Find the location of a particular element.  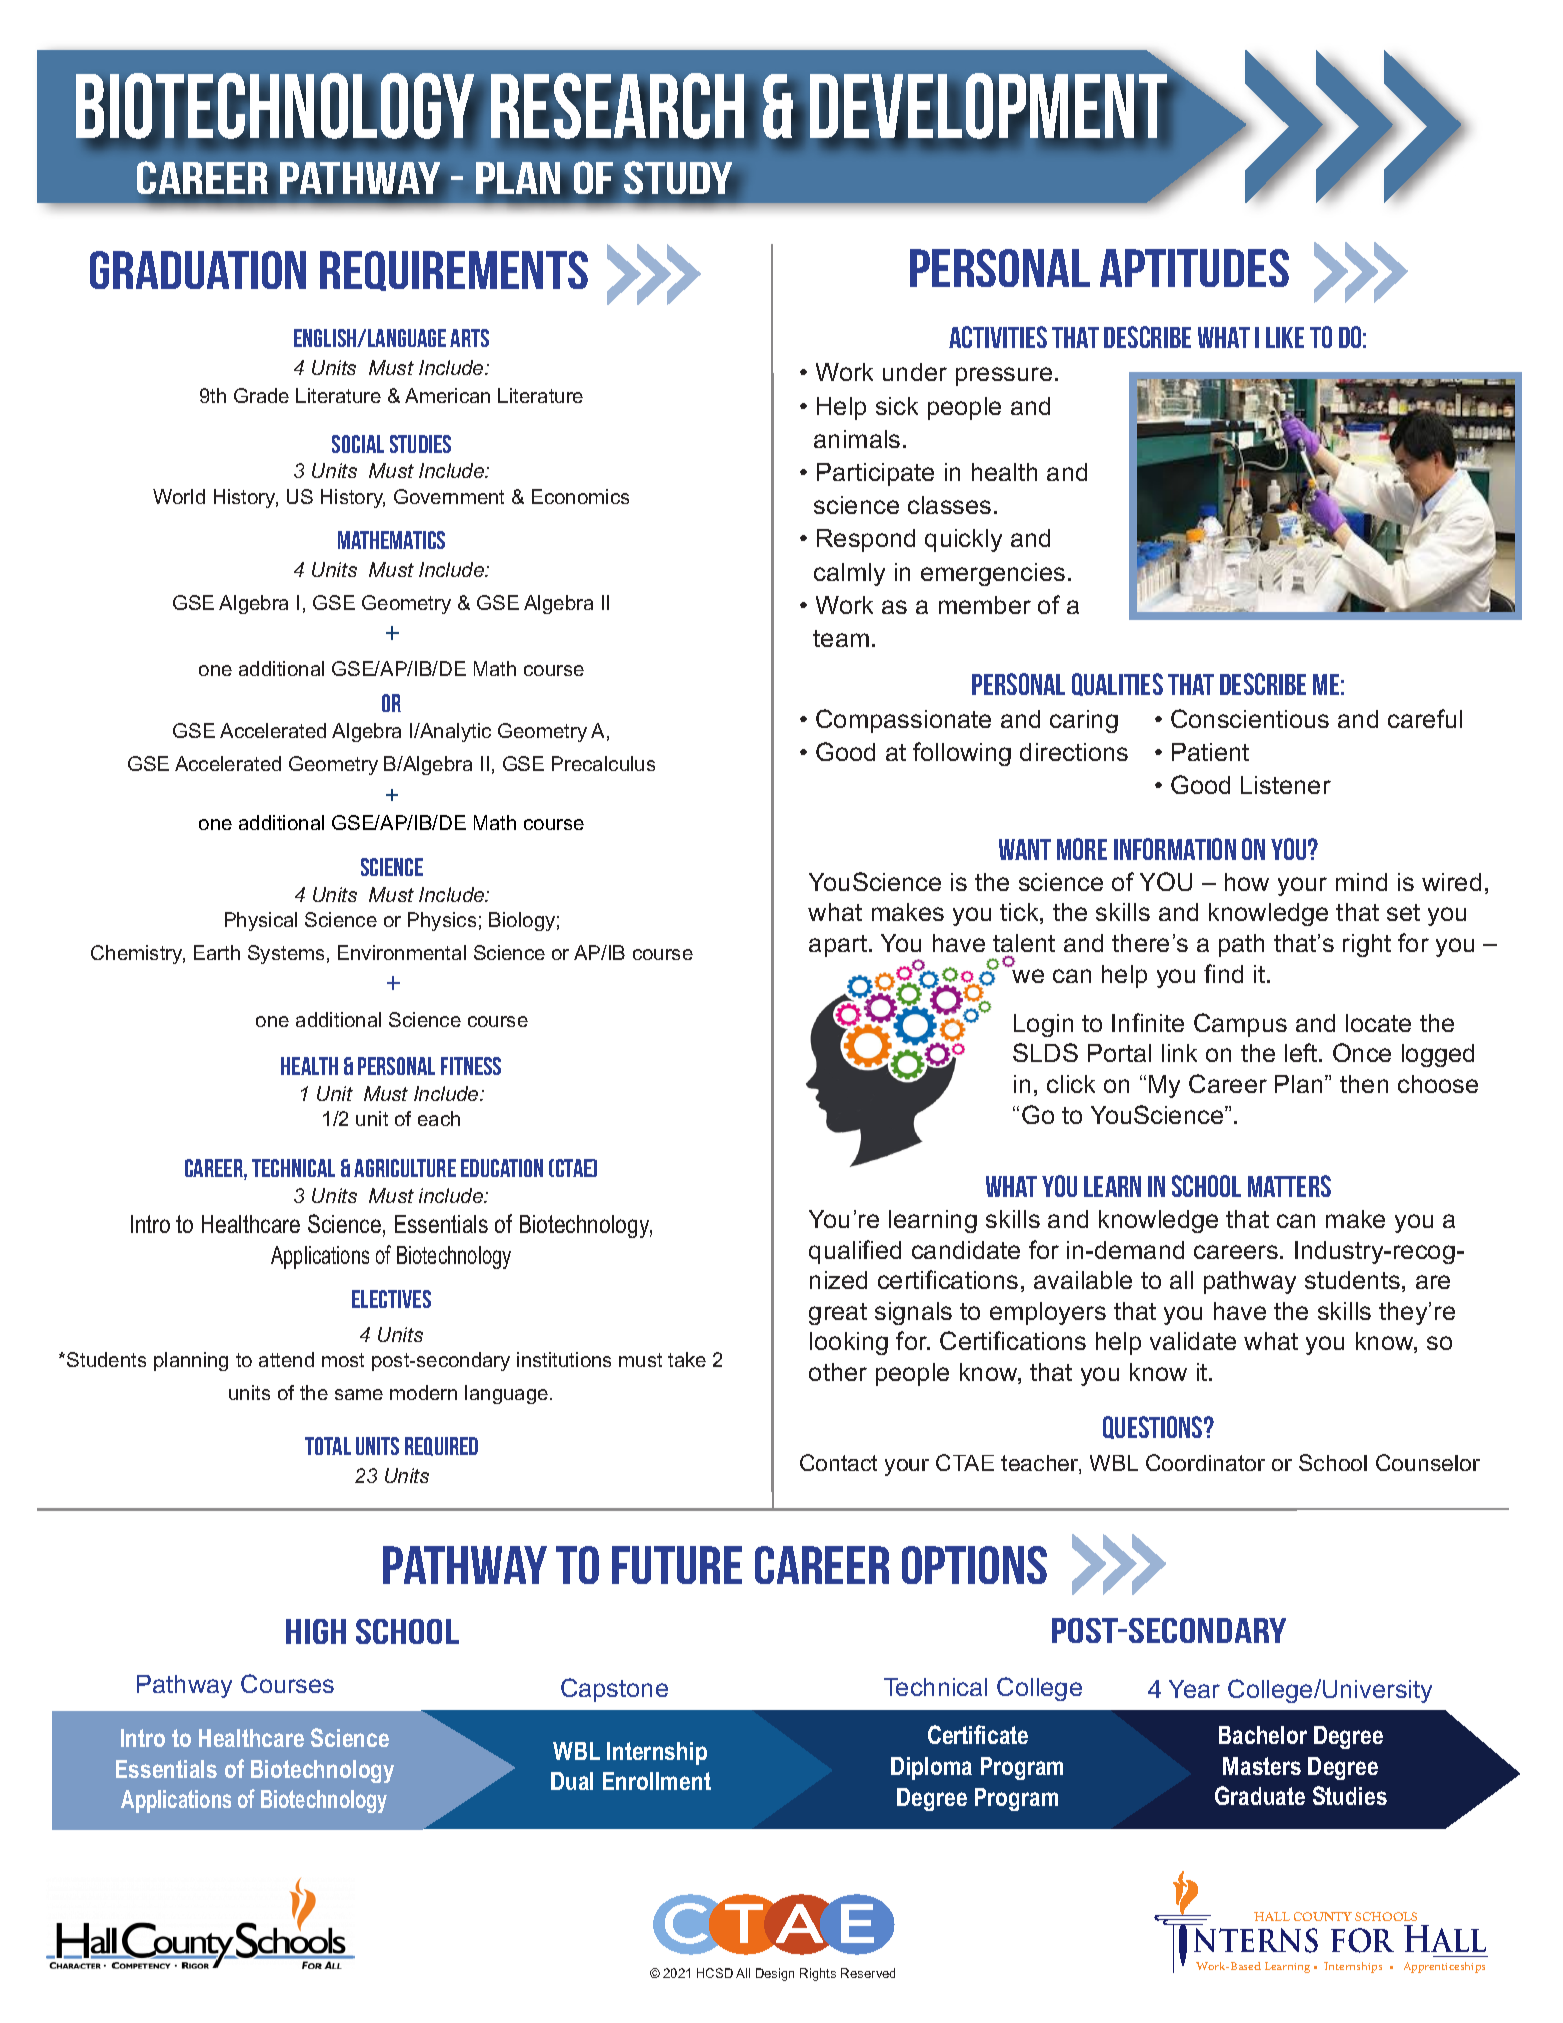

Electives is located at coordinates (391, 1299).
